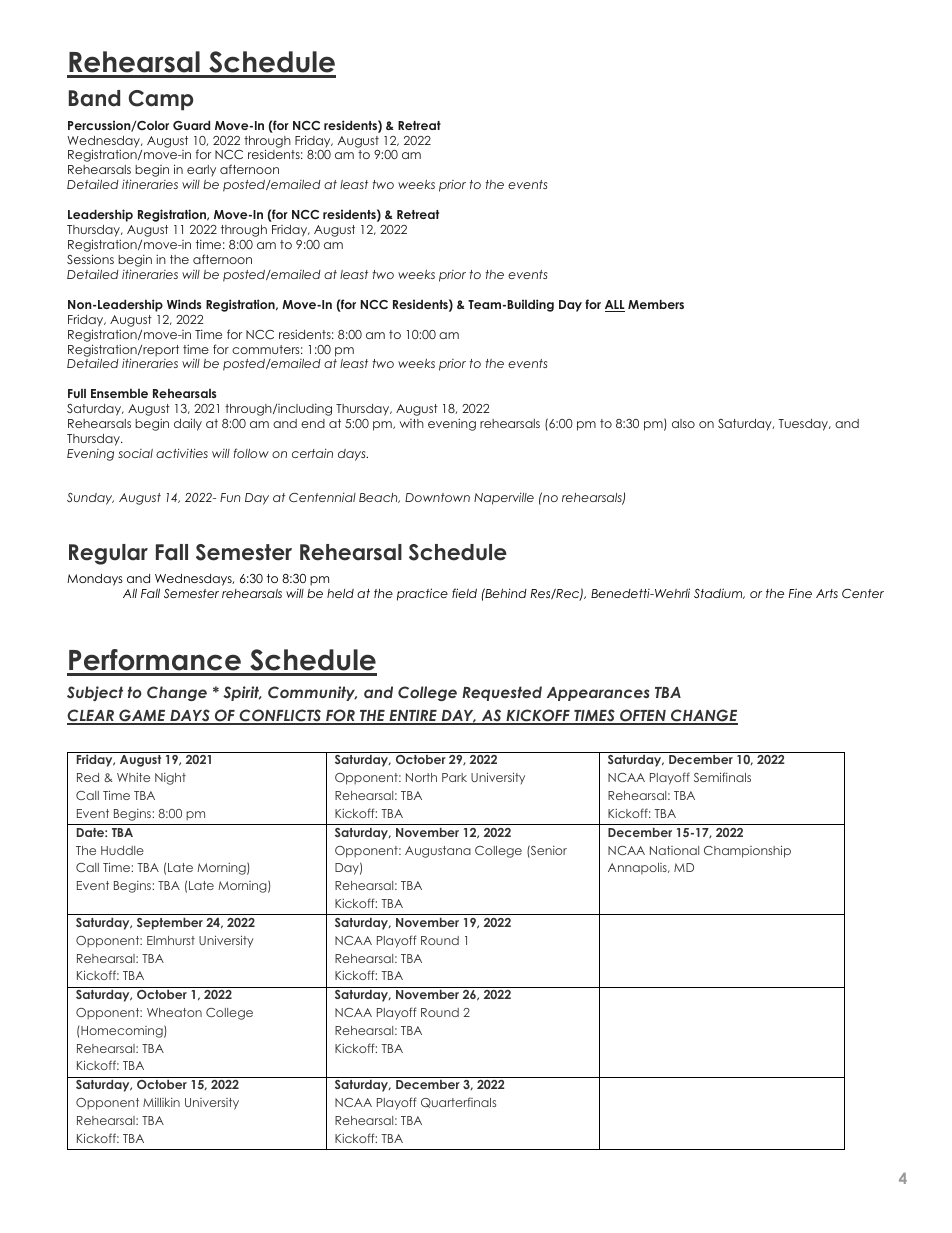 Image resolution: width=952 pixels, height=1233 pixels. I want to click on Championship, so click(747, 851).
